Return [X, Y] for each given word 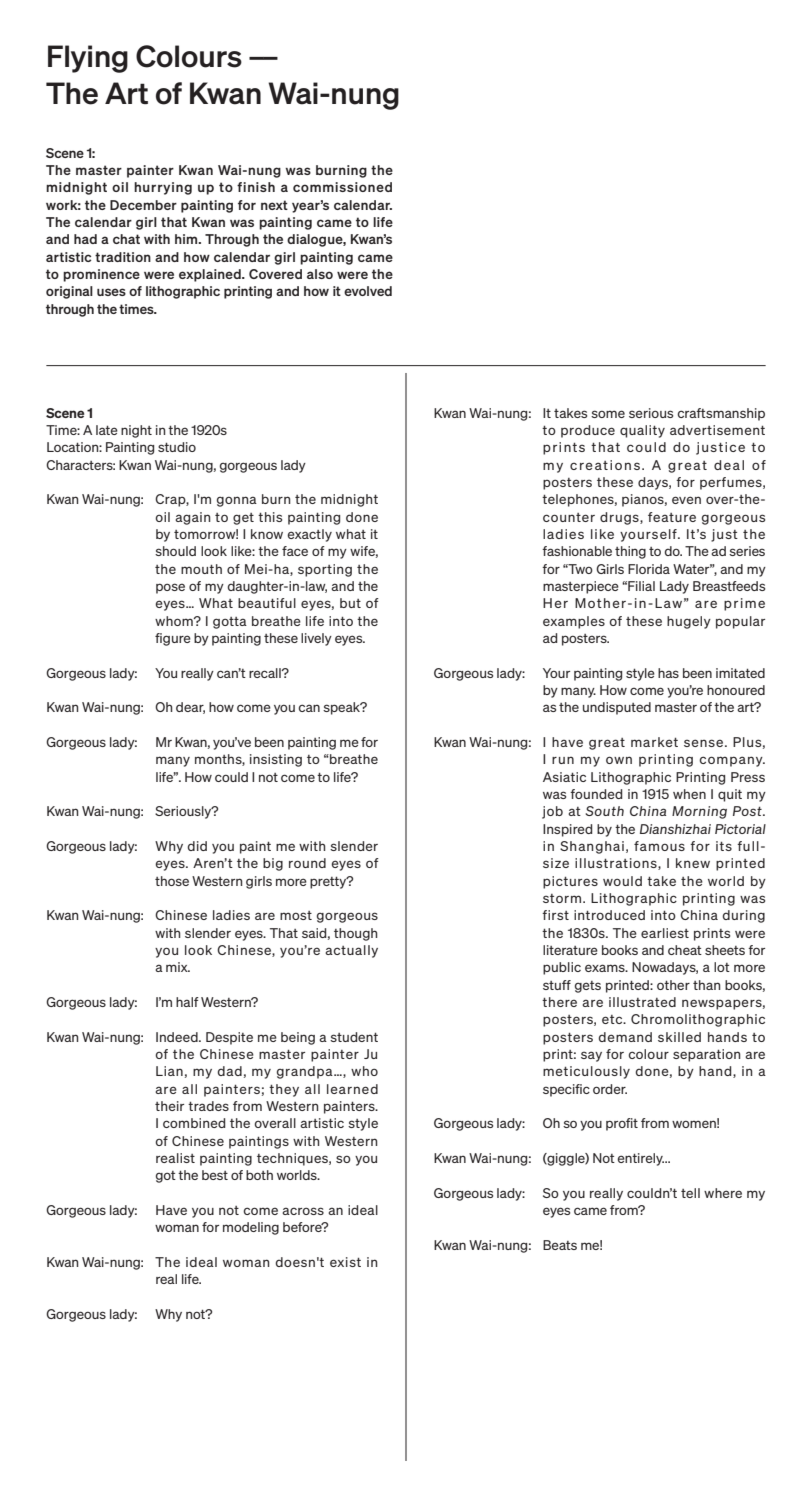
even [686, 500]
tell [690, 1193]
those [172, 881]
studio [177, 447]
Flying [88, 59]
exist [345, 1262]
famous [659, 846]
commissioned [342, 187]
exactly [309, 535]
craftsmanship [721, 414]
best [215, 1175]
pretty [329, 882]
